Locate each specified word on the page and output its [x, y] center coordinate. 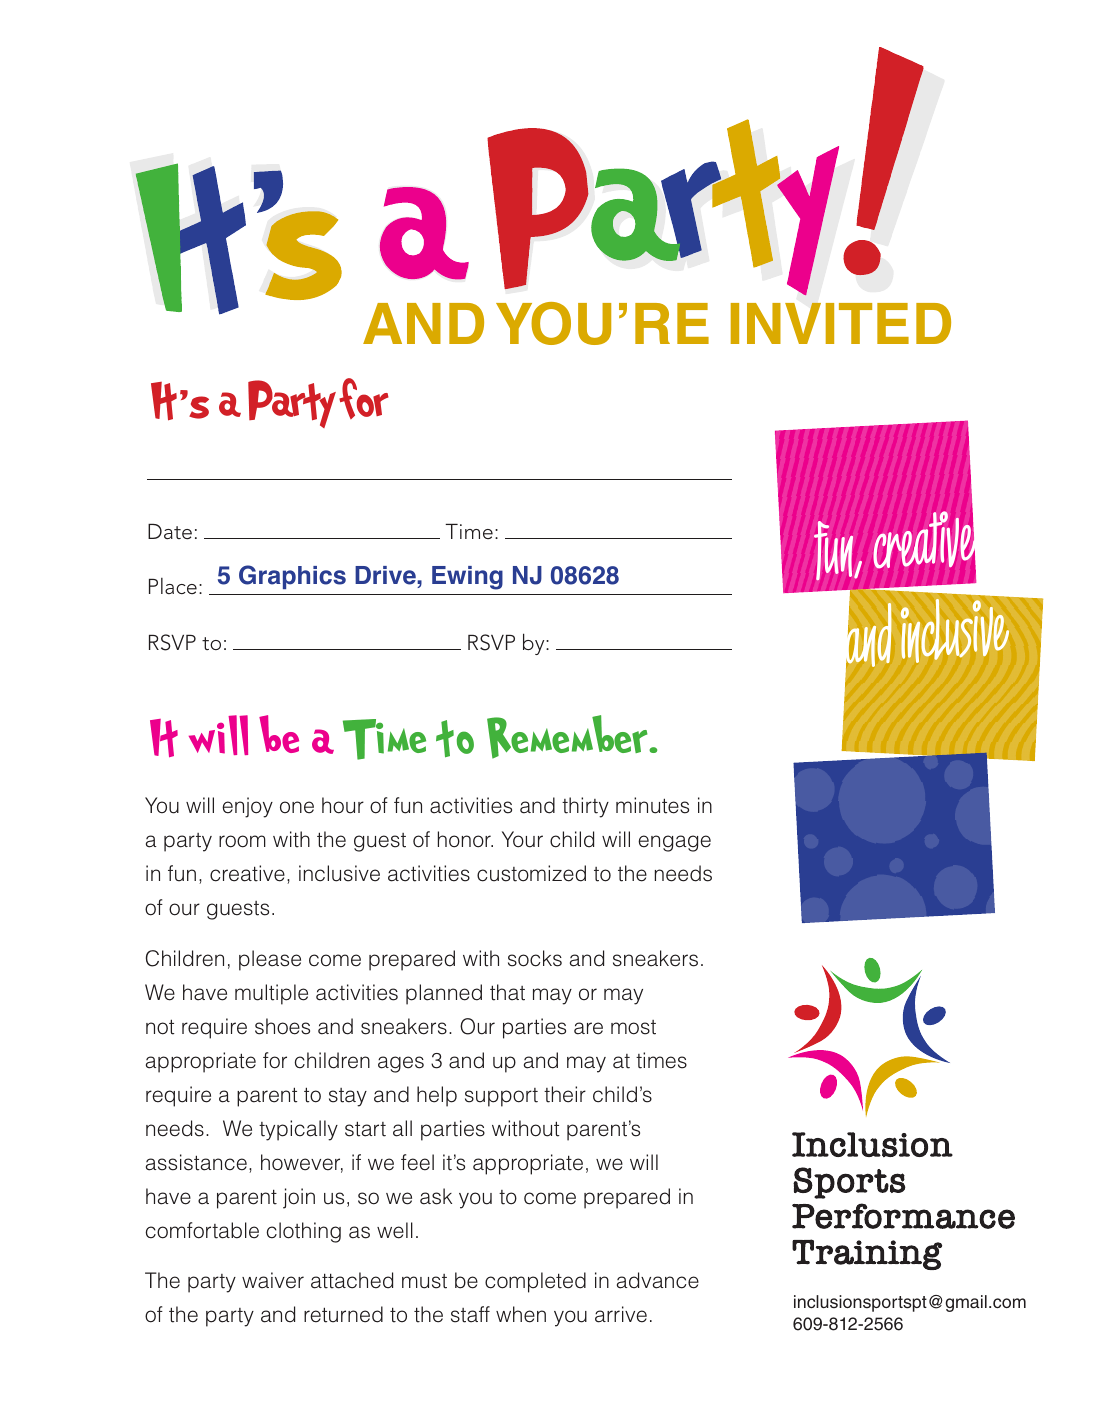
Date [170, 532]
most [633, 1027]
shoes [282, 1026]
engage [674, 843]
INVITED [841, 323]
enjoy [247, 807]
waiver [273, 1280]
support [501, 1097]
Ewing [467, 578]
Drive [386, 575]
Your [522, 839]
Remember [569, 737]
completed [535, 1282]
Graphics [292, 577]
